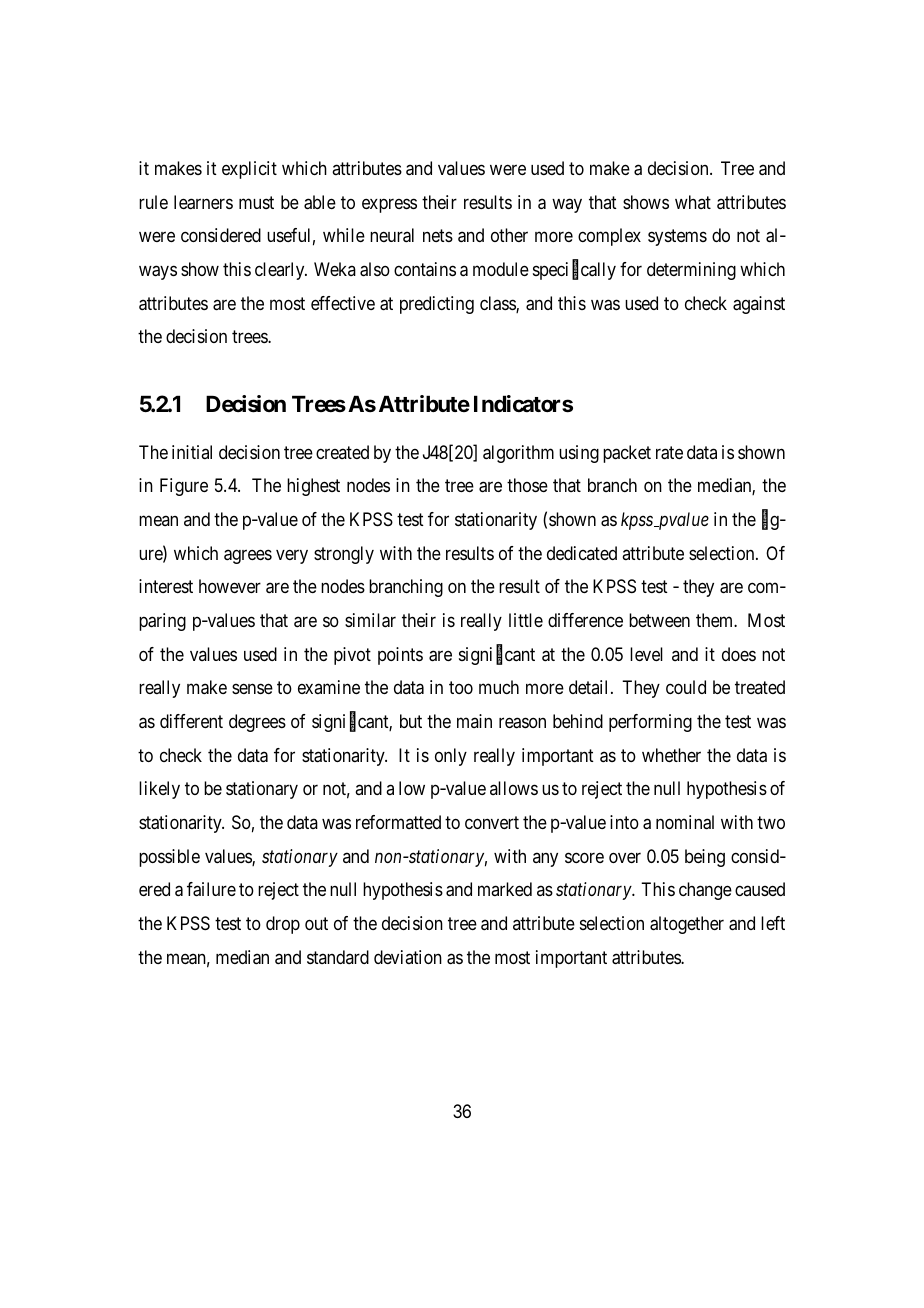 The width and height of the screenshot is (924, 1308). What do you see at coordinates (248, 556) in the screenshot?
I see `agrees` at bounding box center [248, 556].
